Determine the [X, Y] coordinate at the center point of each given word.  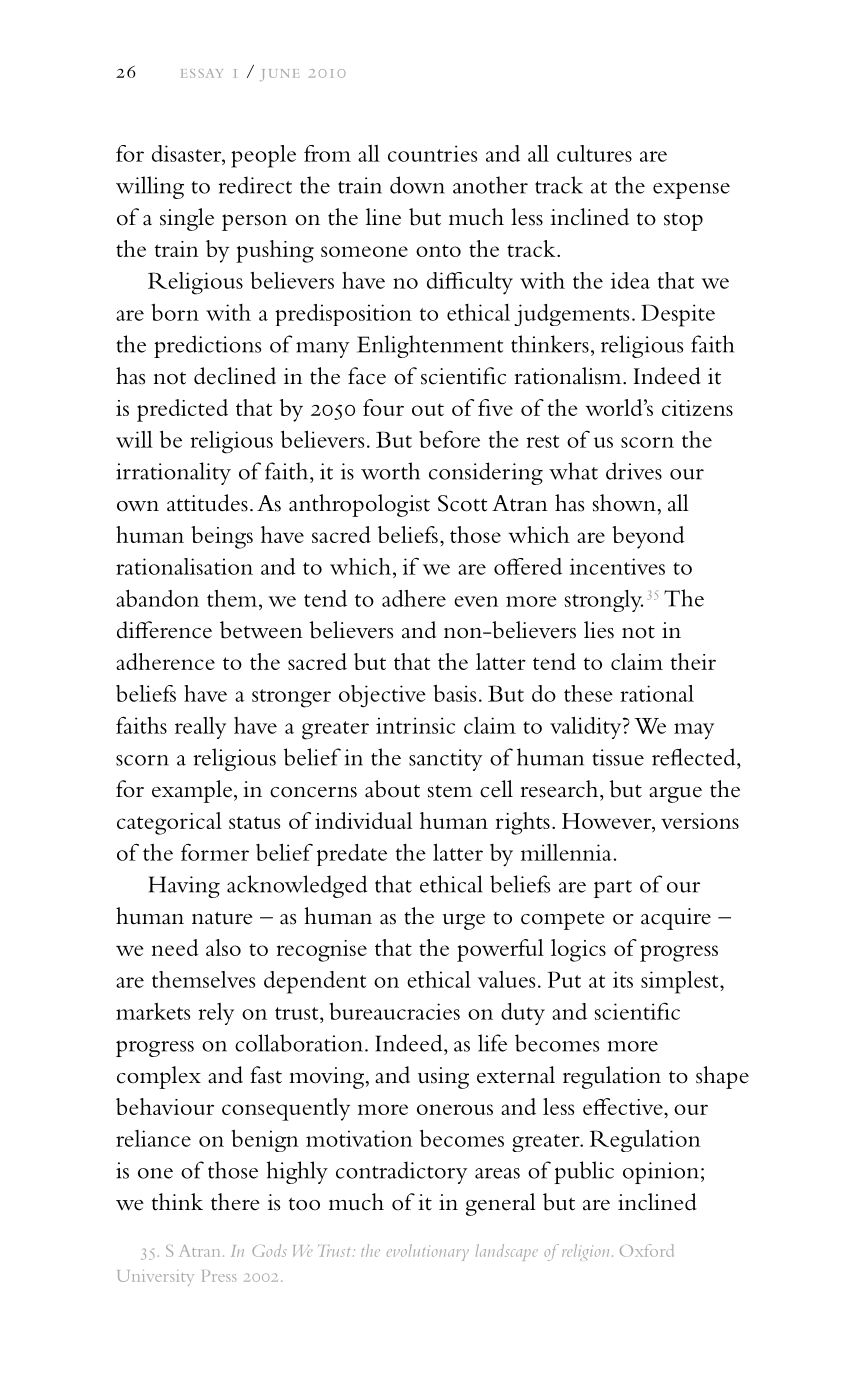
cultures [594, 153]
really [200, 728]
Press [219, 1276]
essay [202, 73]
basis [454, 693]
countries [432, 153]
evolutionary [428, 1252]
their [693, 661]
